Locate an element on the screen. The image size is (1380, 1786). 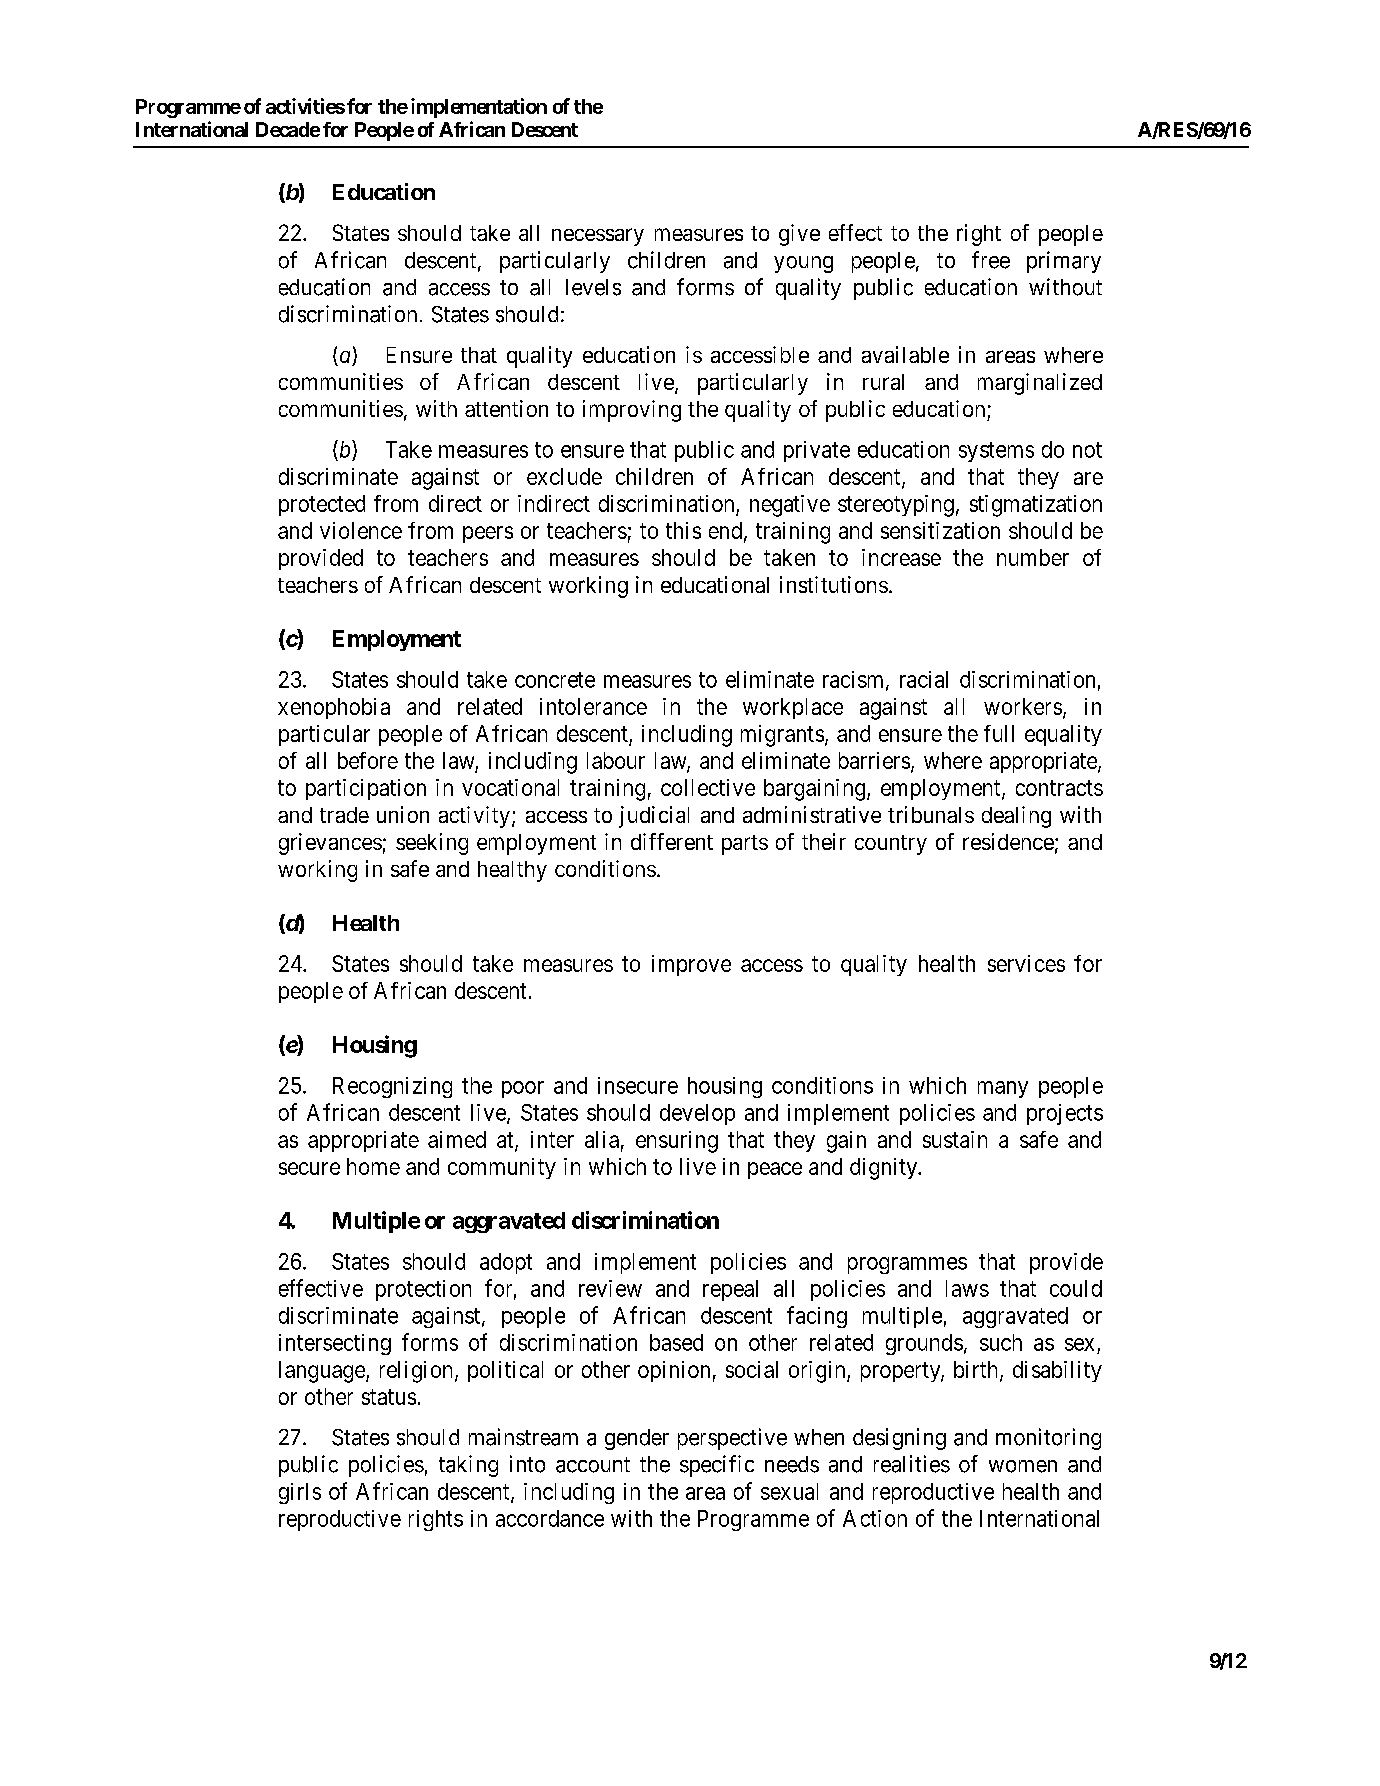
levels is located at coordinates (593, 287).
